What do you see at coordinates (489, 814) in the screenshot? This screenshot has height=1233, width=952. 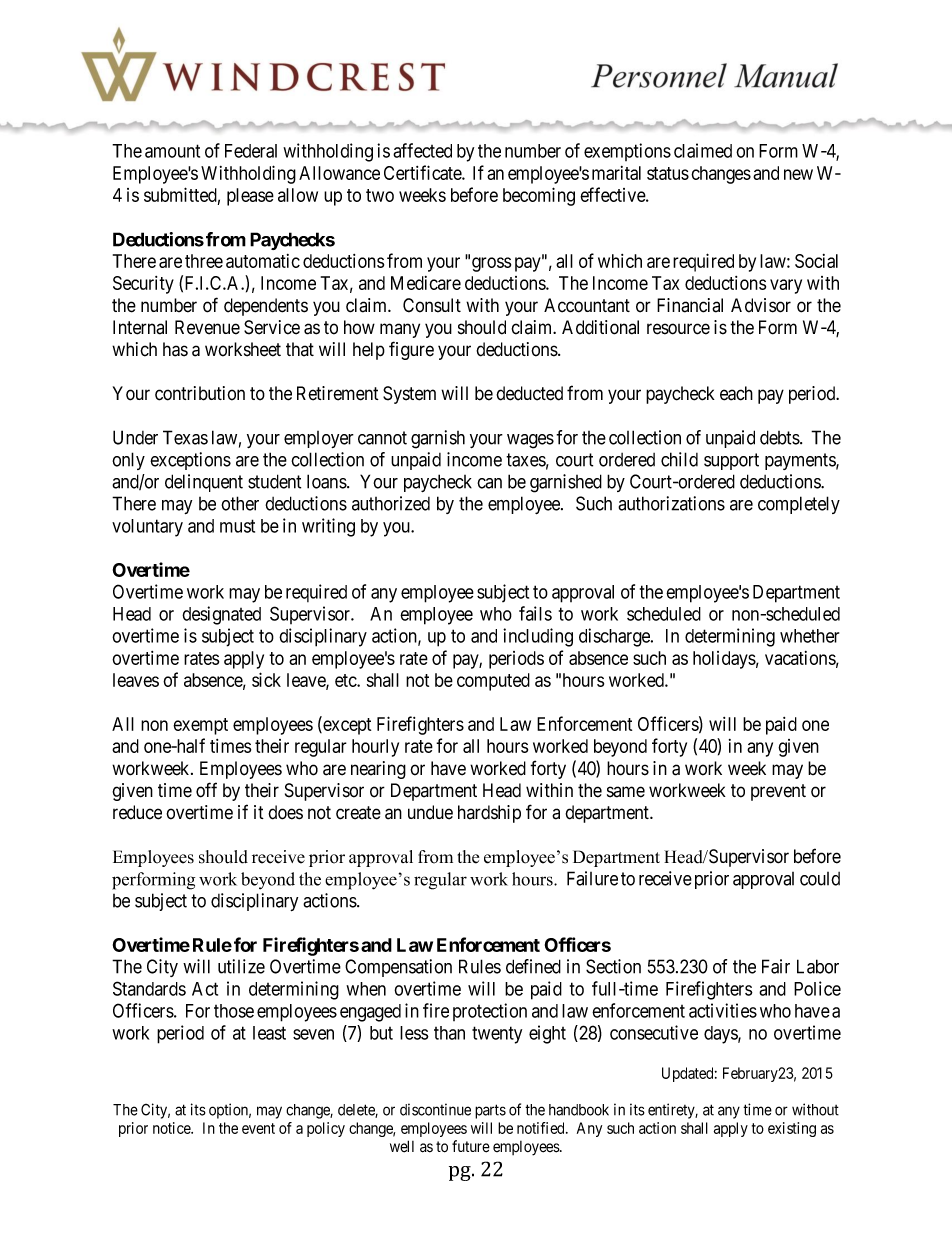 I see `hardship` at bounding box center [489, 814].
